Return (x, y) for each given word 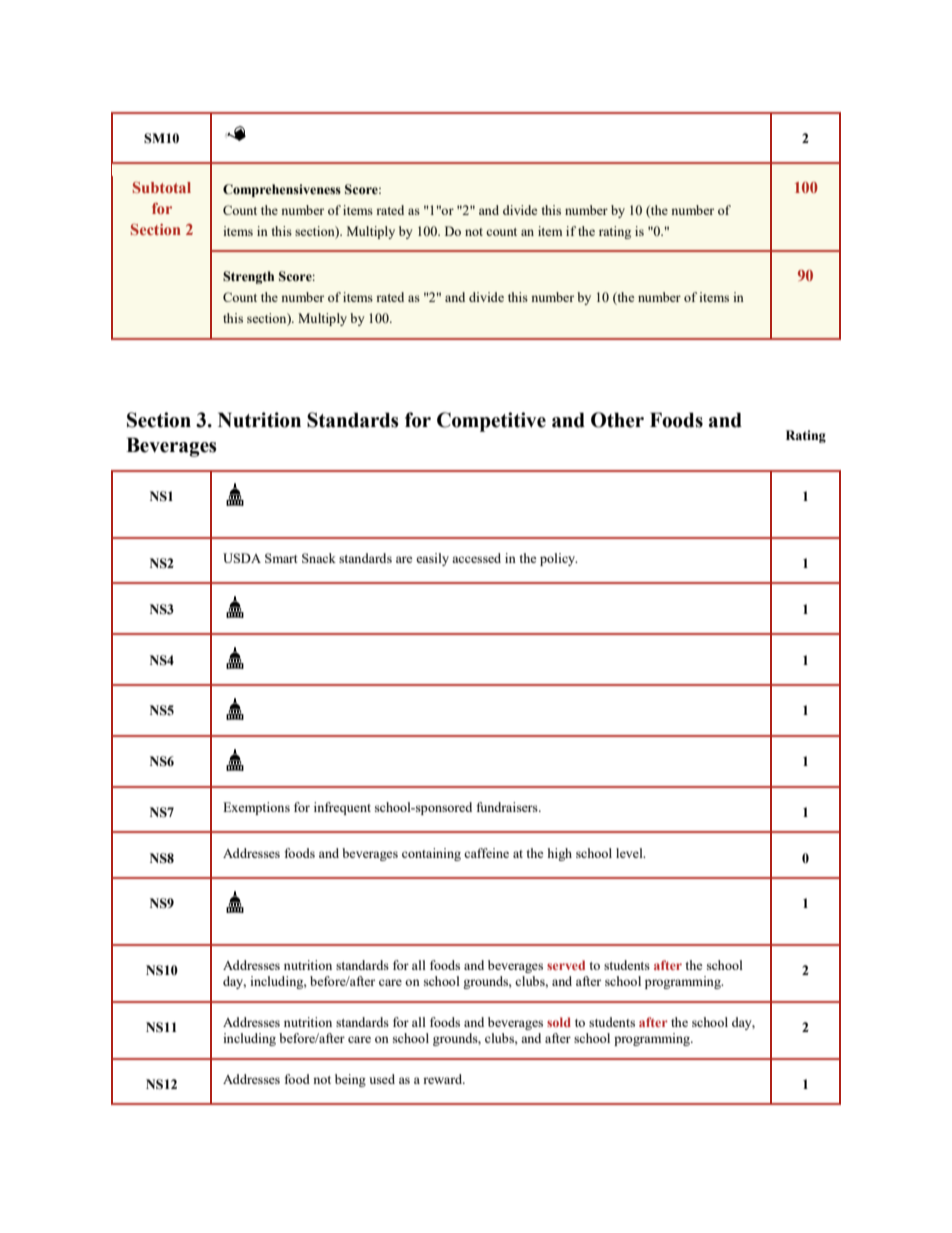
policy (559, 559)
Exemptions (256, 808)
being (350, 1080)
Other (617, 420)
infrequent (342, 808)
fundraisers (508, 807)
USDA (242, 558)
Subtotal (162, 187)
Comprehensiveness (282, 190)
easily (432, 559)
